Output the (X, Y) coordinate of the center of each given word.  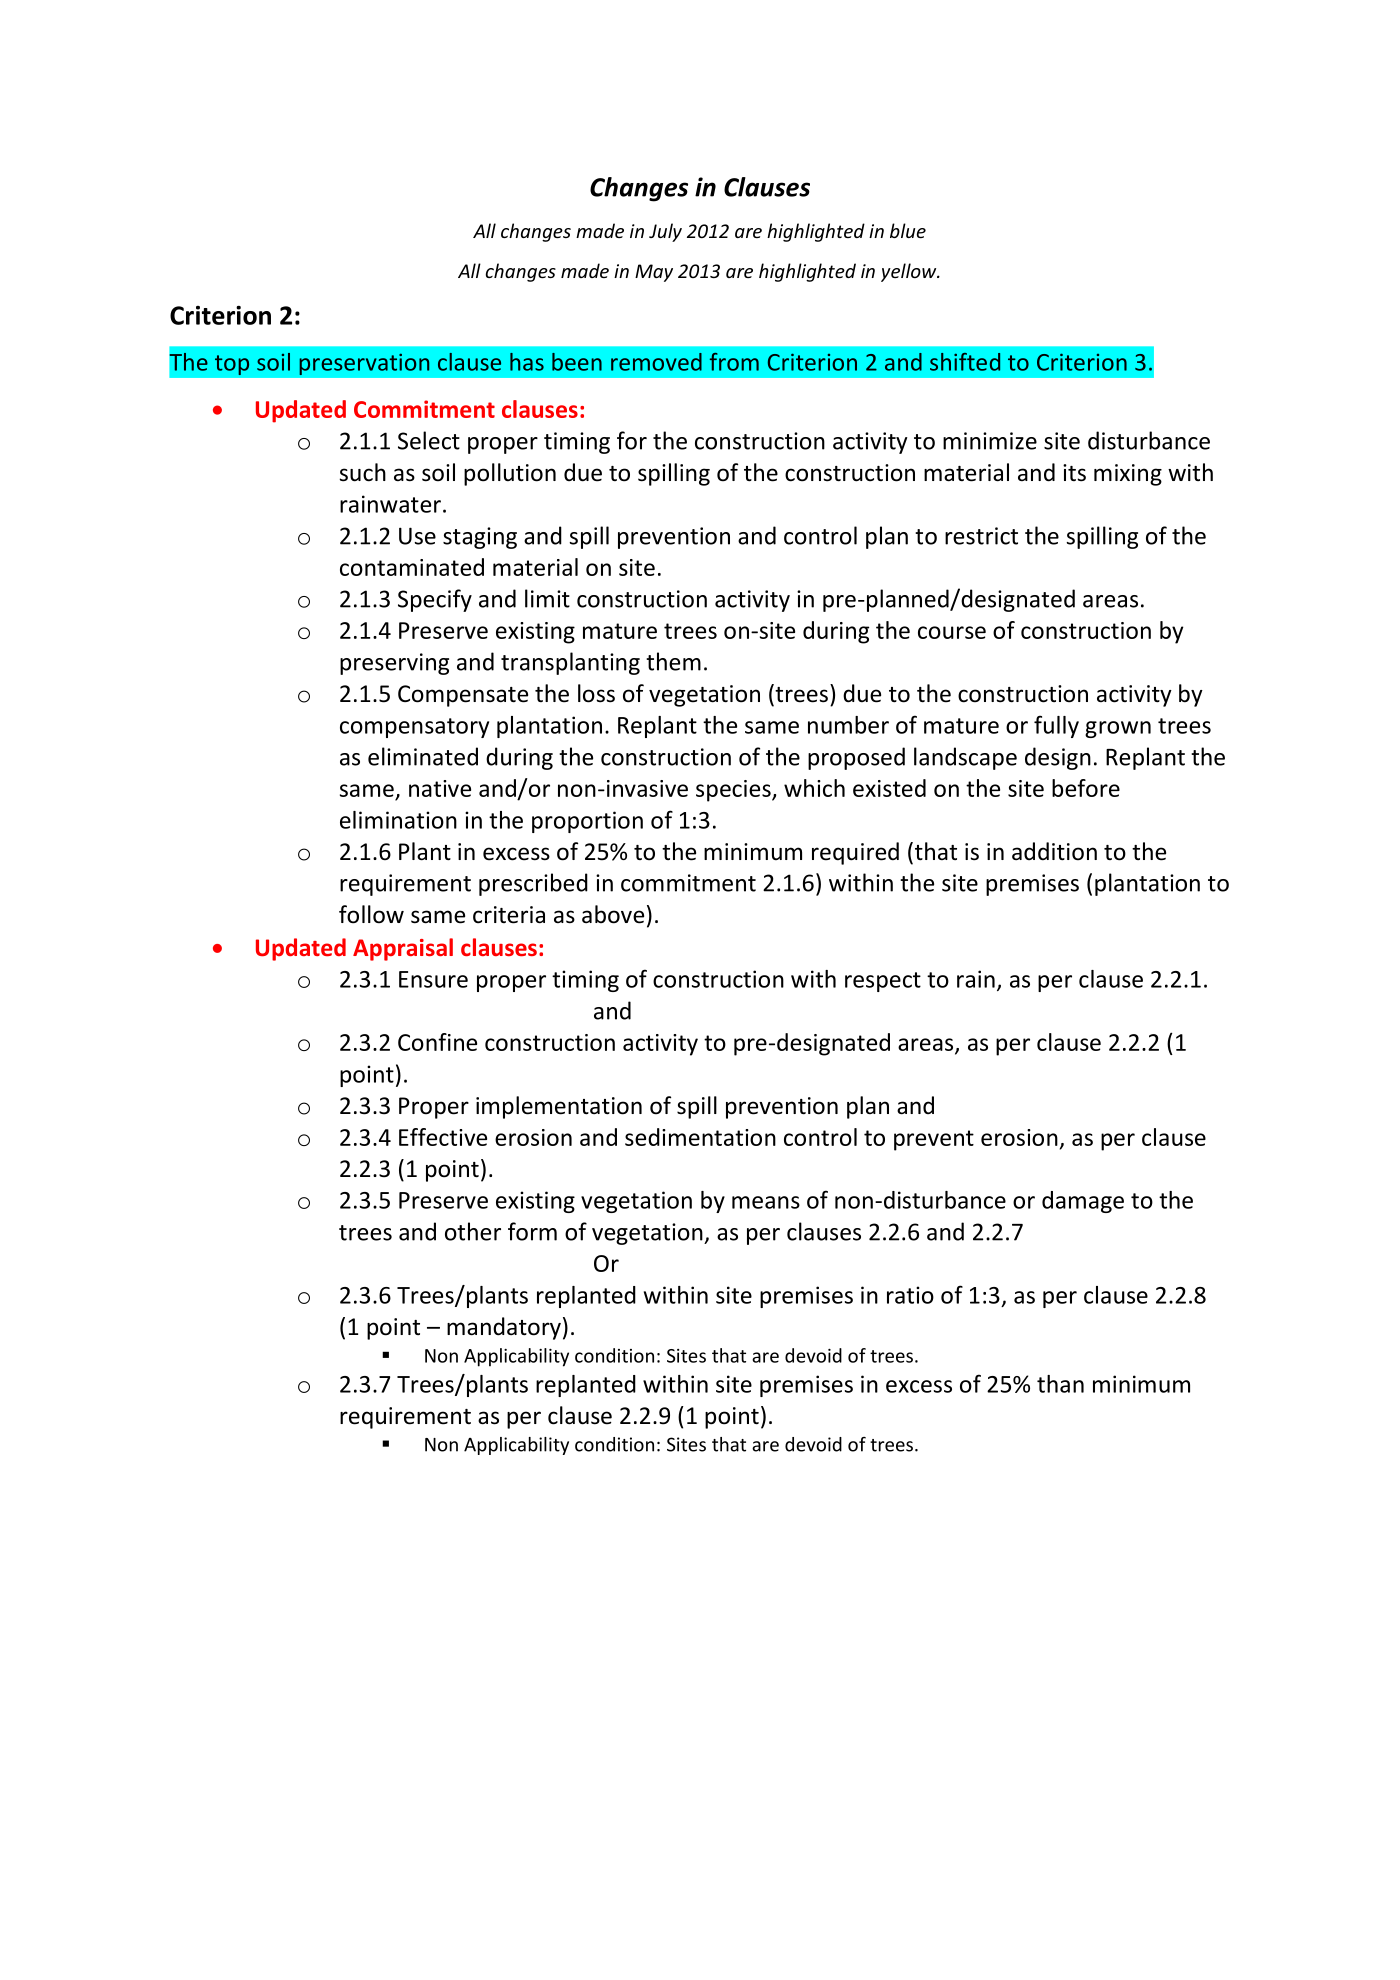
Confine (437, 1042)
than (1060, 1384)
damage (1083, 1202)
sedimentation (700, 1137)
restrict (981, 536)
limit (547, 598)
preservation (364, 364)
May (654, 273)
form (532, 1231)
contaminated (412, 567)
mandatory (504, 1328)
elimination (398, 820)
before (1086, 788)
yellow (910, 272)
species (734, 791)
